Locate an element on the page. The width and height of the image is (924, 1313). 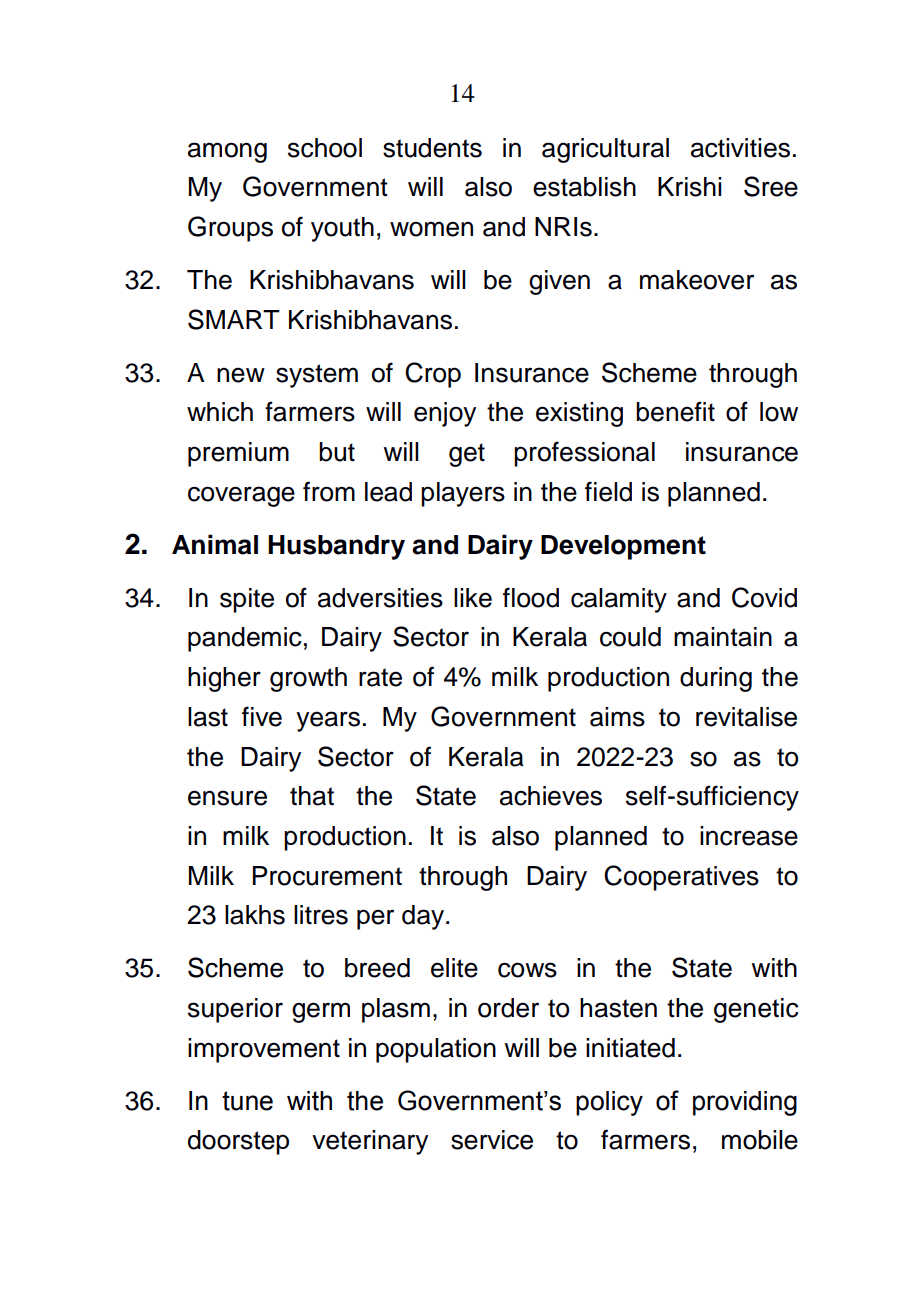
like is located at coordinates (473, 598).
